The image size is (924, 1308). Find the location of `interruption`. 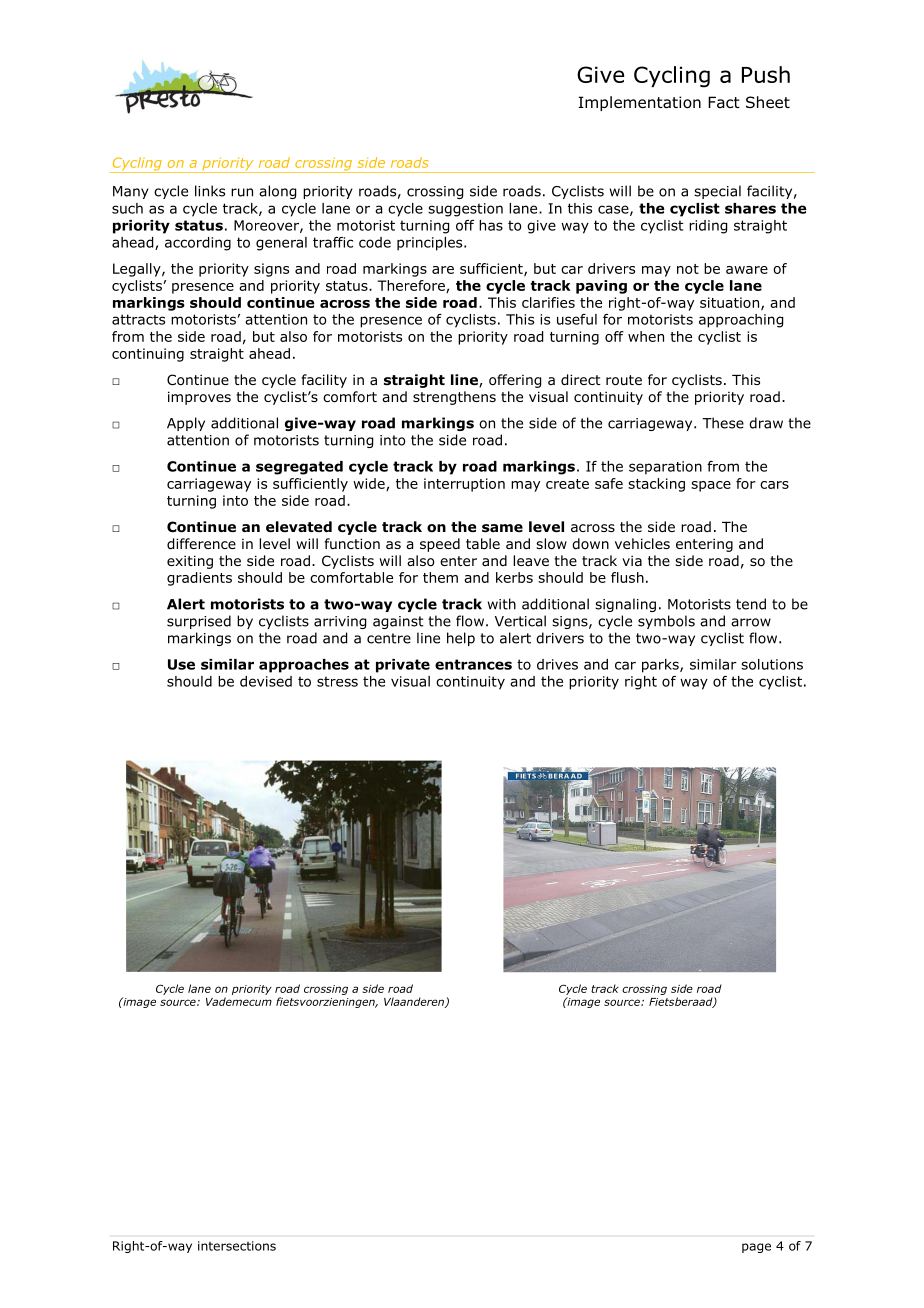

interruption is located at coordinates (464, 485).
